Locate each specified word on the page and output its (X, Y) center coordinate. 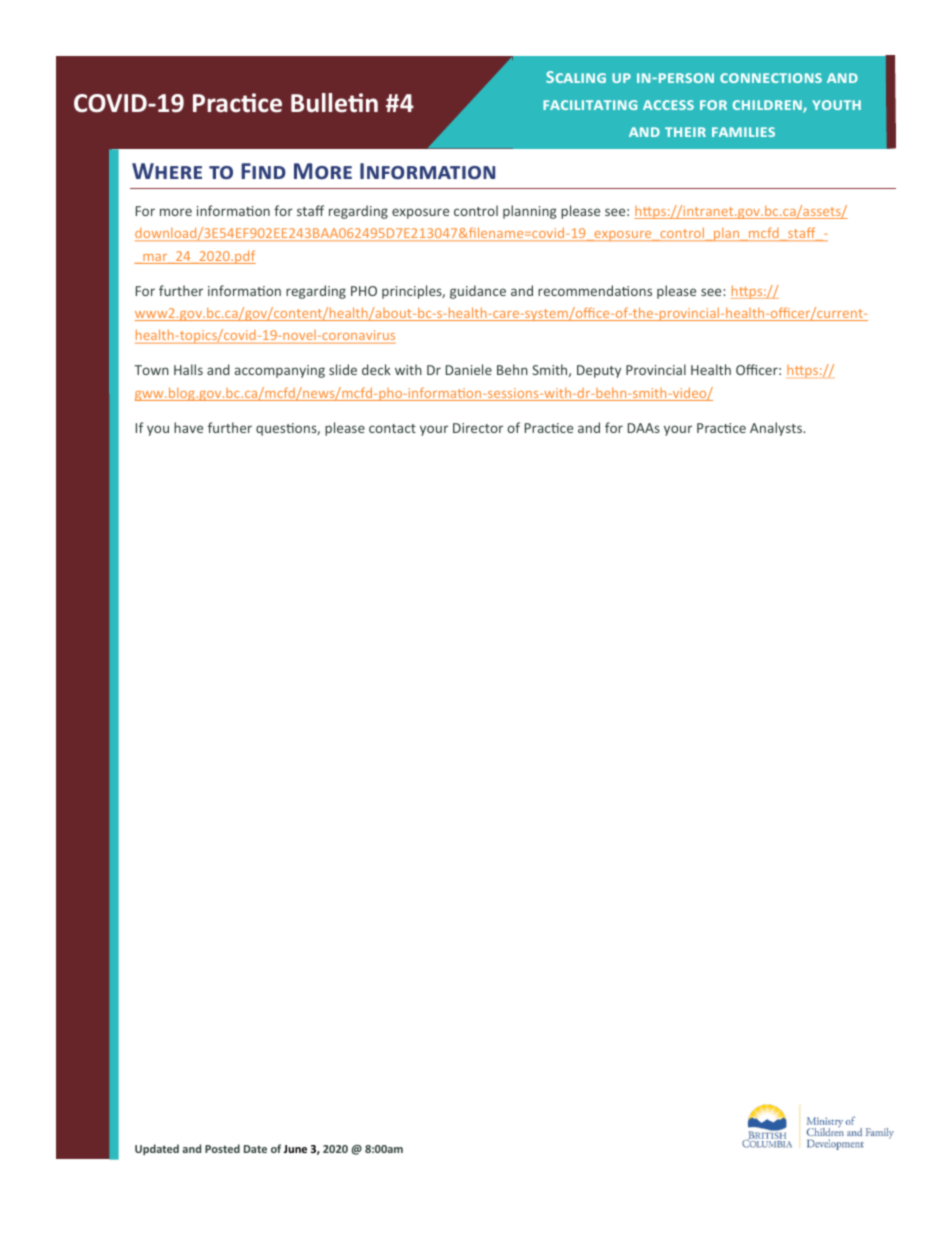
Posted (222, 1148)
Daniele (469, 369)
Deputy (599, 371)
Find (263, 171)
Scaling (576, 77)
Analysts (777, 429)
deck (376, 369)
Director (478, 428)
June (295, 1149)
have (188, 427)
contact (392, 428)
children (768, 106)
